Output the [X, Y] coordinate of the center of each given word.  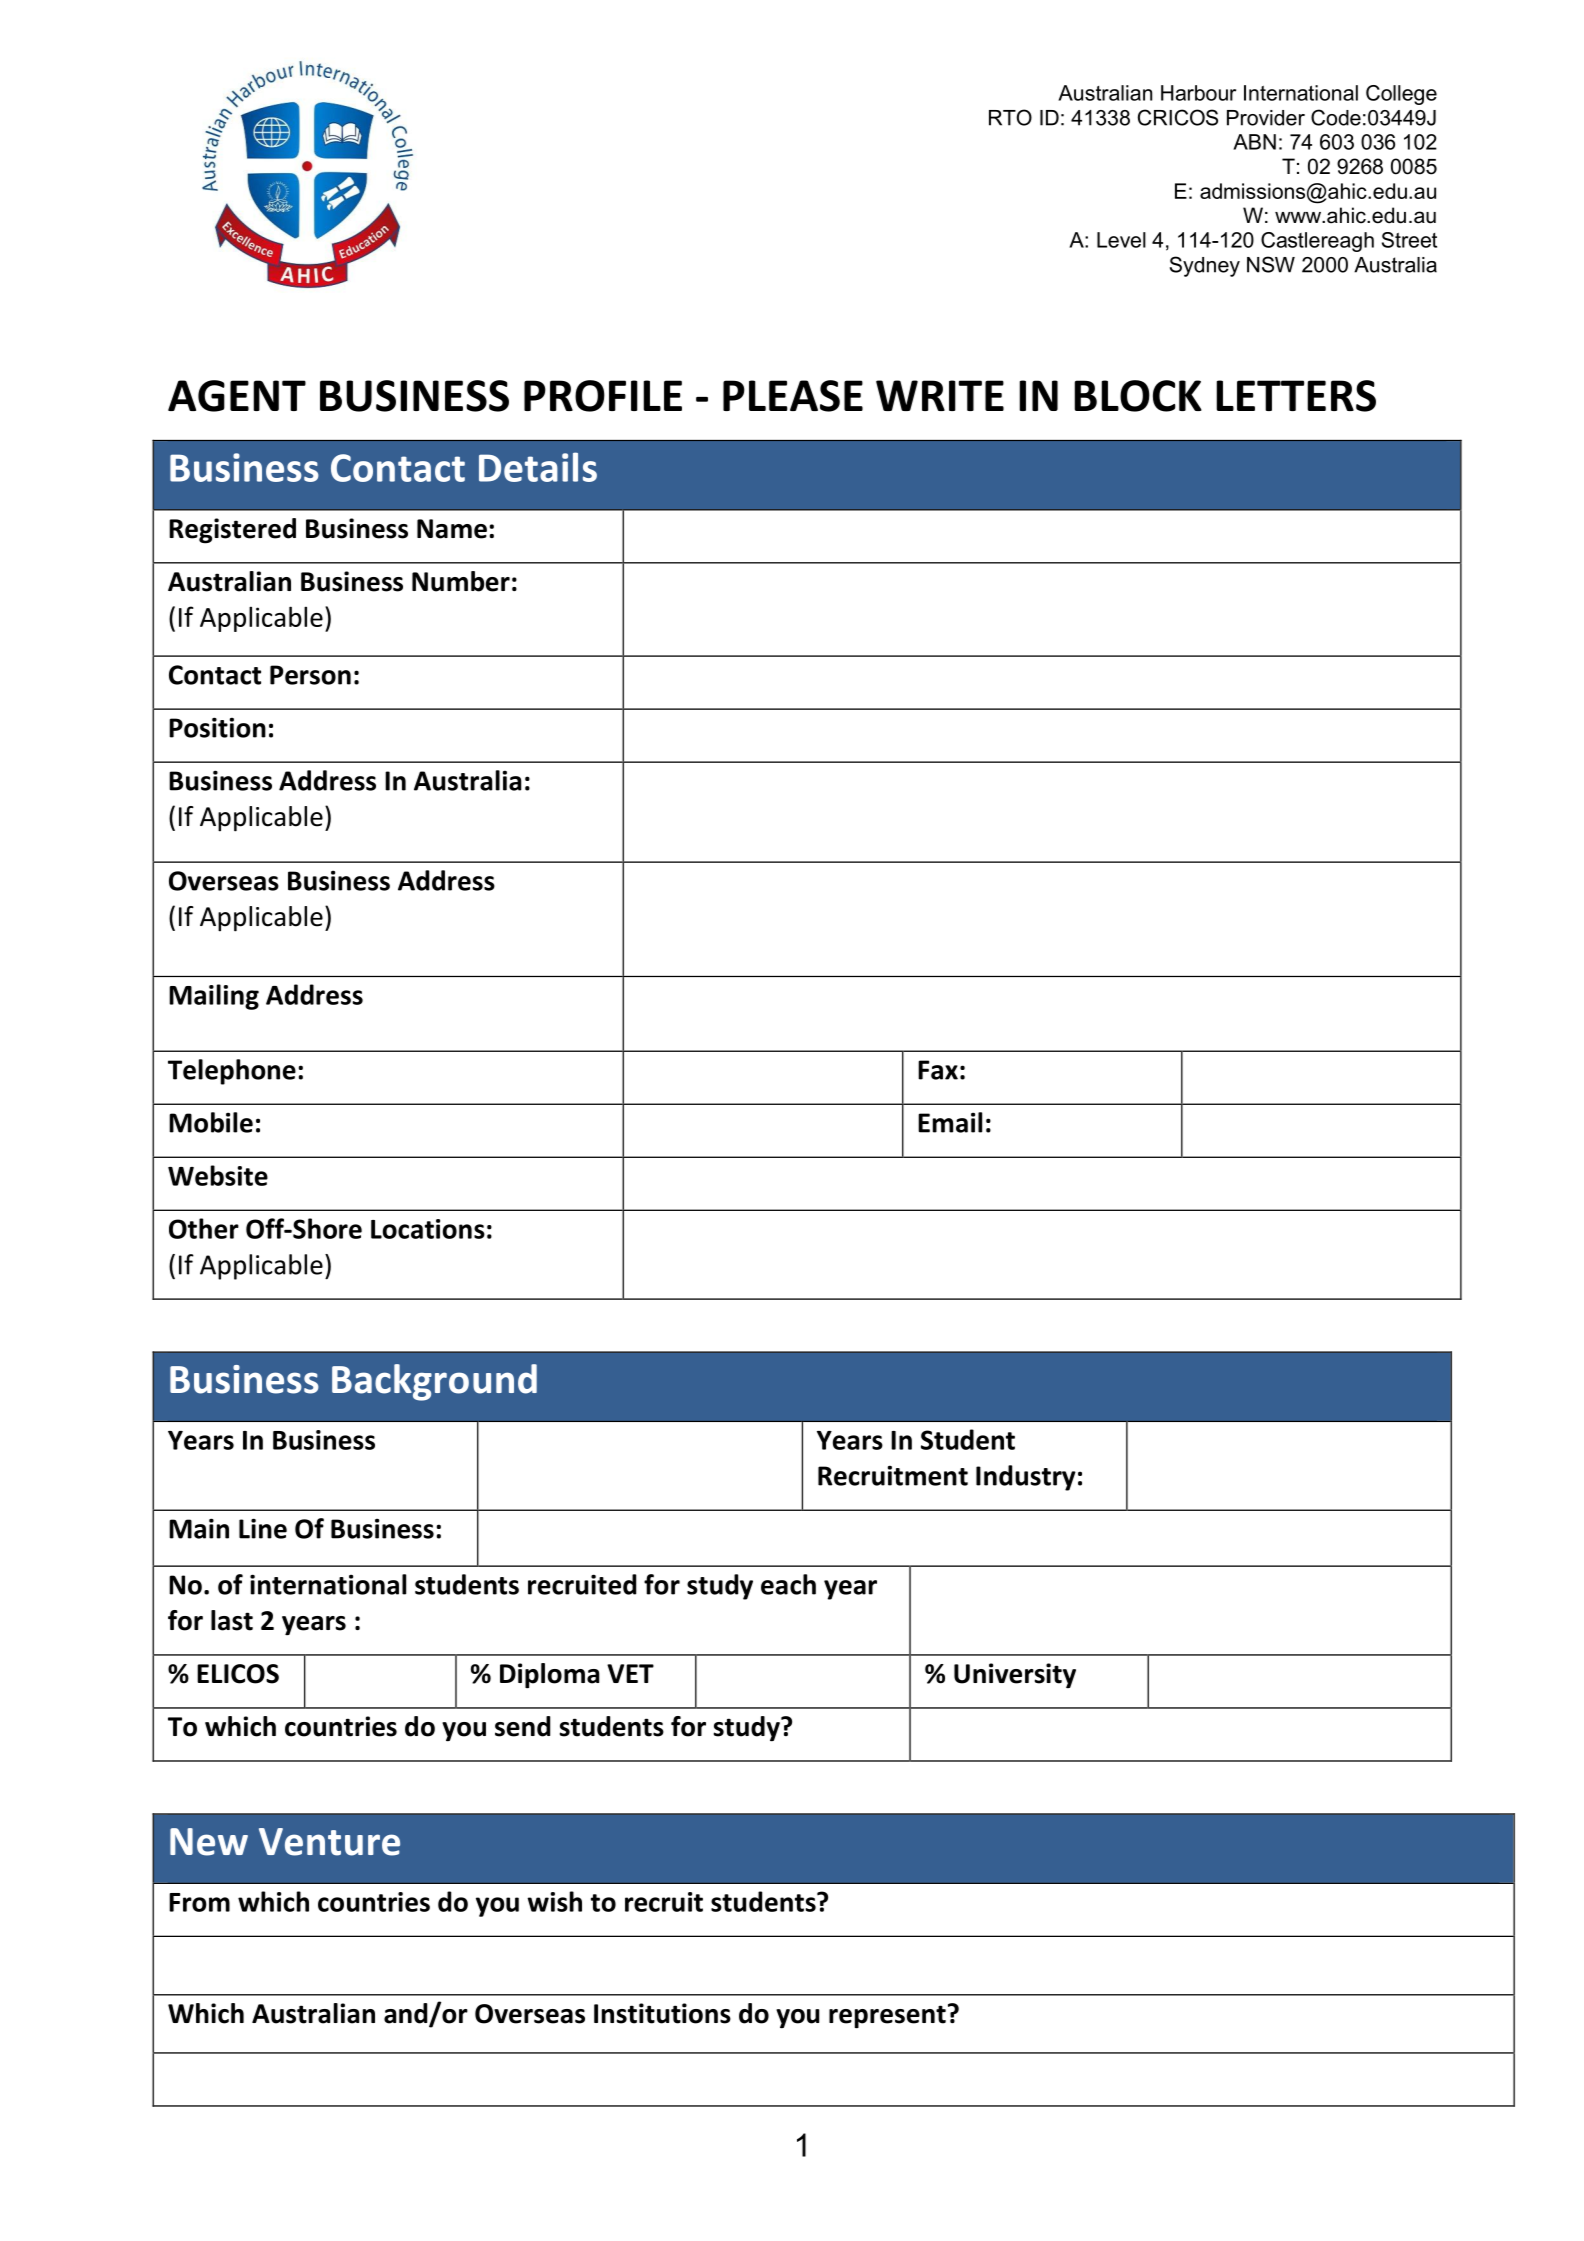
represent [887, 2017]
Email [950, 1122]
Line [263, 1528]
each [788, 1584]
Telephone [232, 1072]
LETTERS [1296, 396]
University [1015, 1675]
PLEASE [793, 396]
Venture [329, 1842]
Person [310, 675]
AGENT [237, 396]
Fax [938, 1070]
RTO [1010, 117]
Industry [1026, 1478]
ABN [1254, 142]
